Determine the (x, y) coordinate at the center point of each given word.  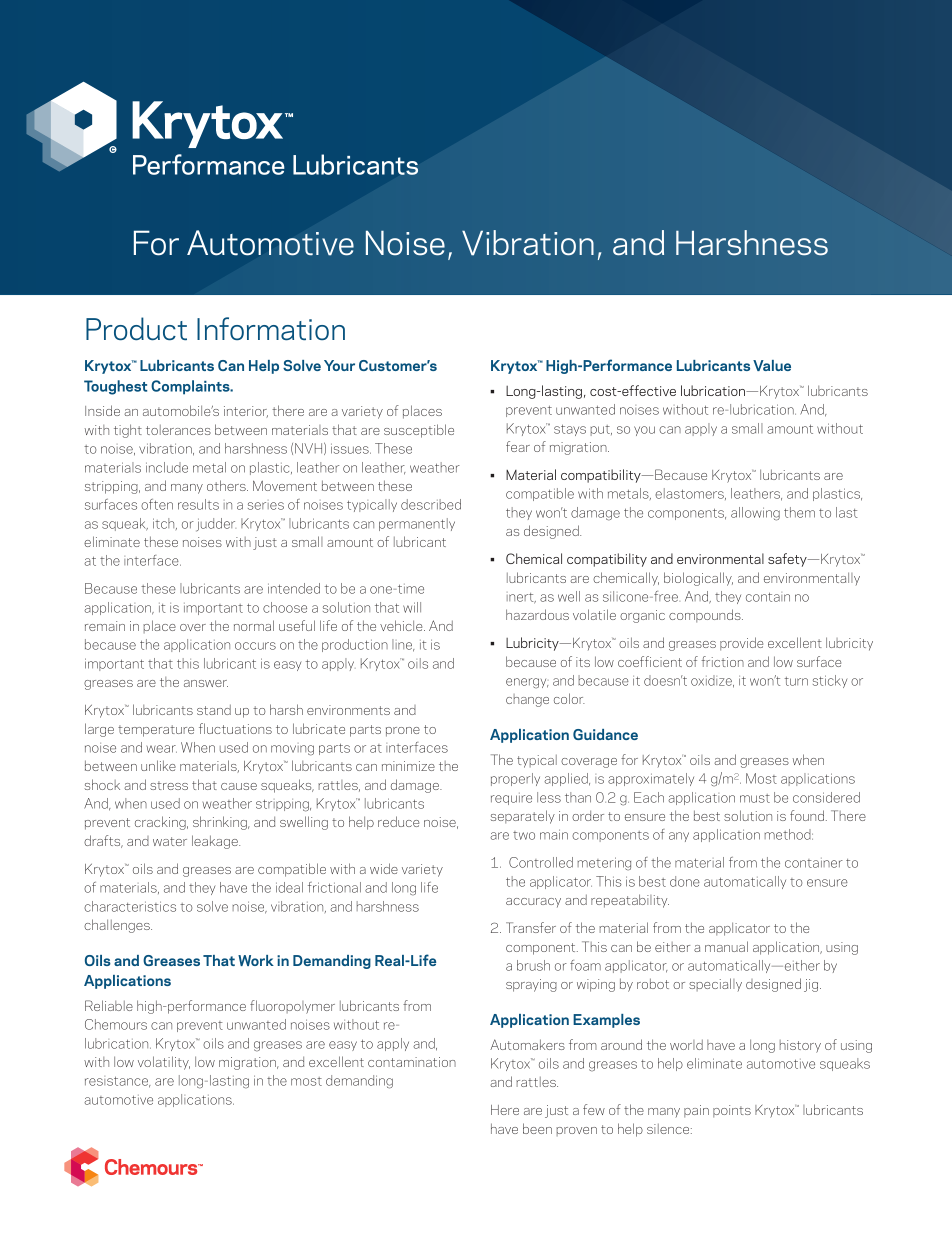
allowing (755, 514)
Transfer (531, 927)
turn (796, 681)
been (537, 1128)
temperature (156, 731)
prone (403, 732)
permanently (417, 524)
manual (726, 946)
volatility (164, 1063)
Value (772, 365)
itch (165, 524)
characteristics (130, 906)
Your (339, 365)
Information (271, 328)
